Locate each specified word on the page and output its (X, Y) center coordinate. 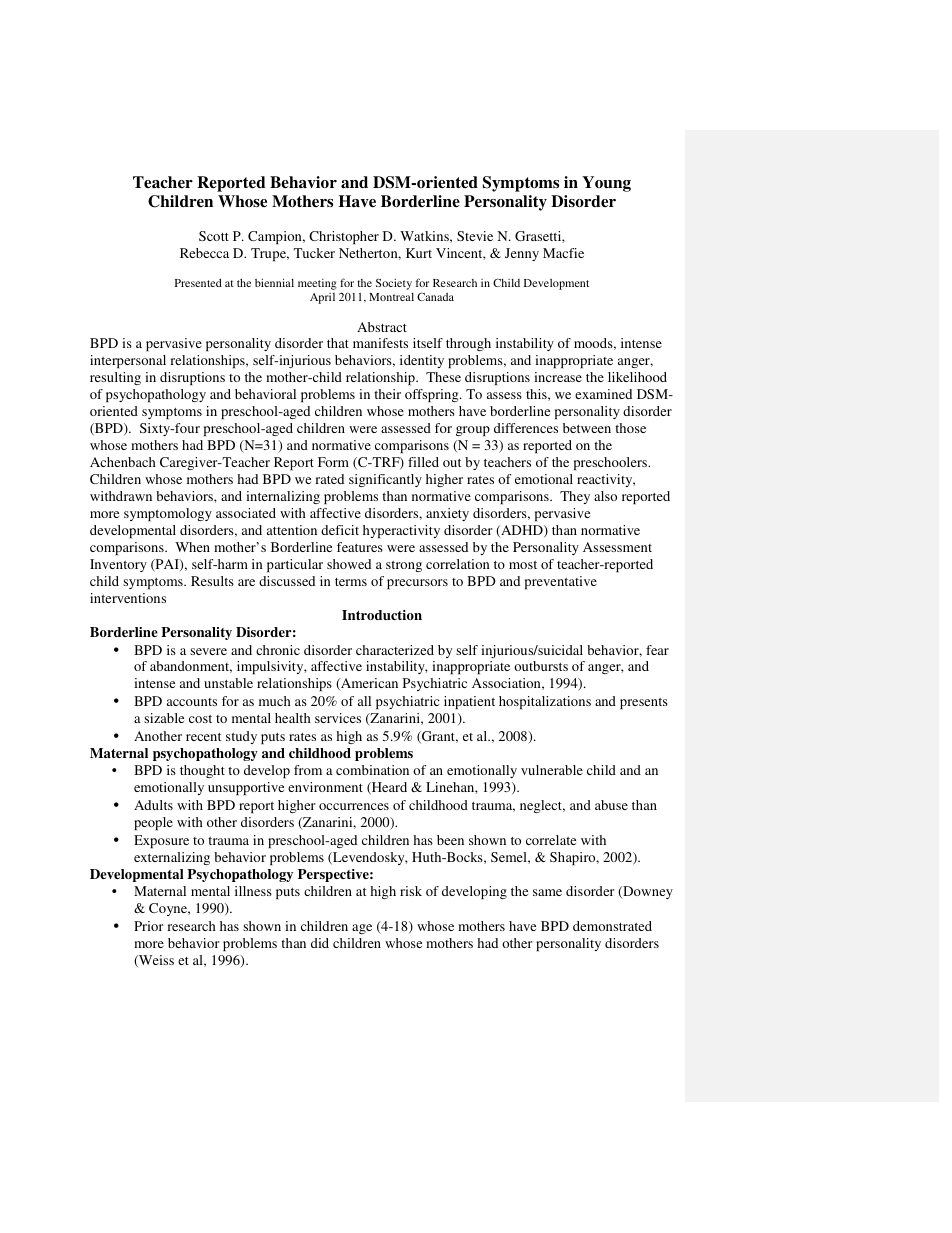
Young (606, 184)
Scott (214, 236)
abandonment (191, 667)
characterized (395, 650)
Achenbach (123, 462)
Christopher (344, 237)
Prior (148, 926)
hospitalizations (545, 702)
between (587, 428)
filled (423, 462)
